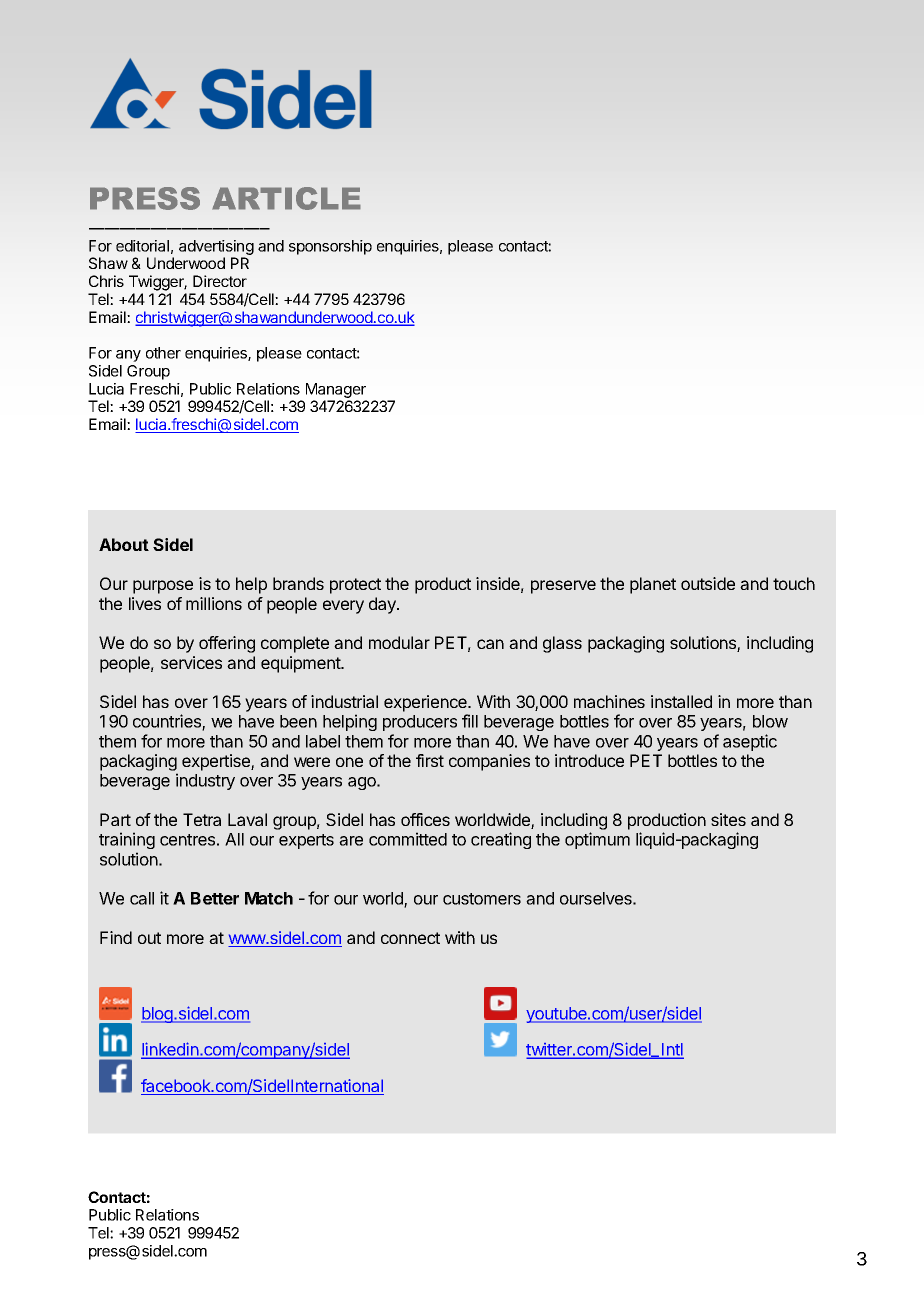  I want to click on ARTICLE, so click(286, 198).
